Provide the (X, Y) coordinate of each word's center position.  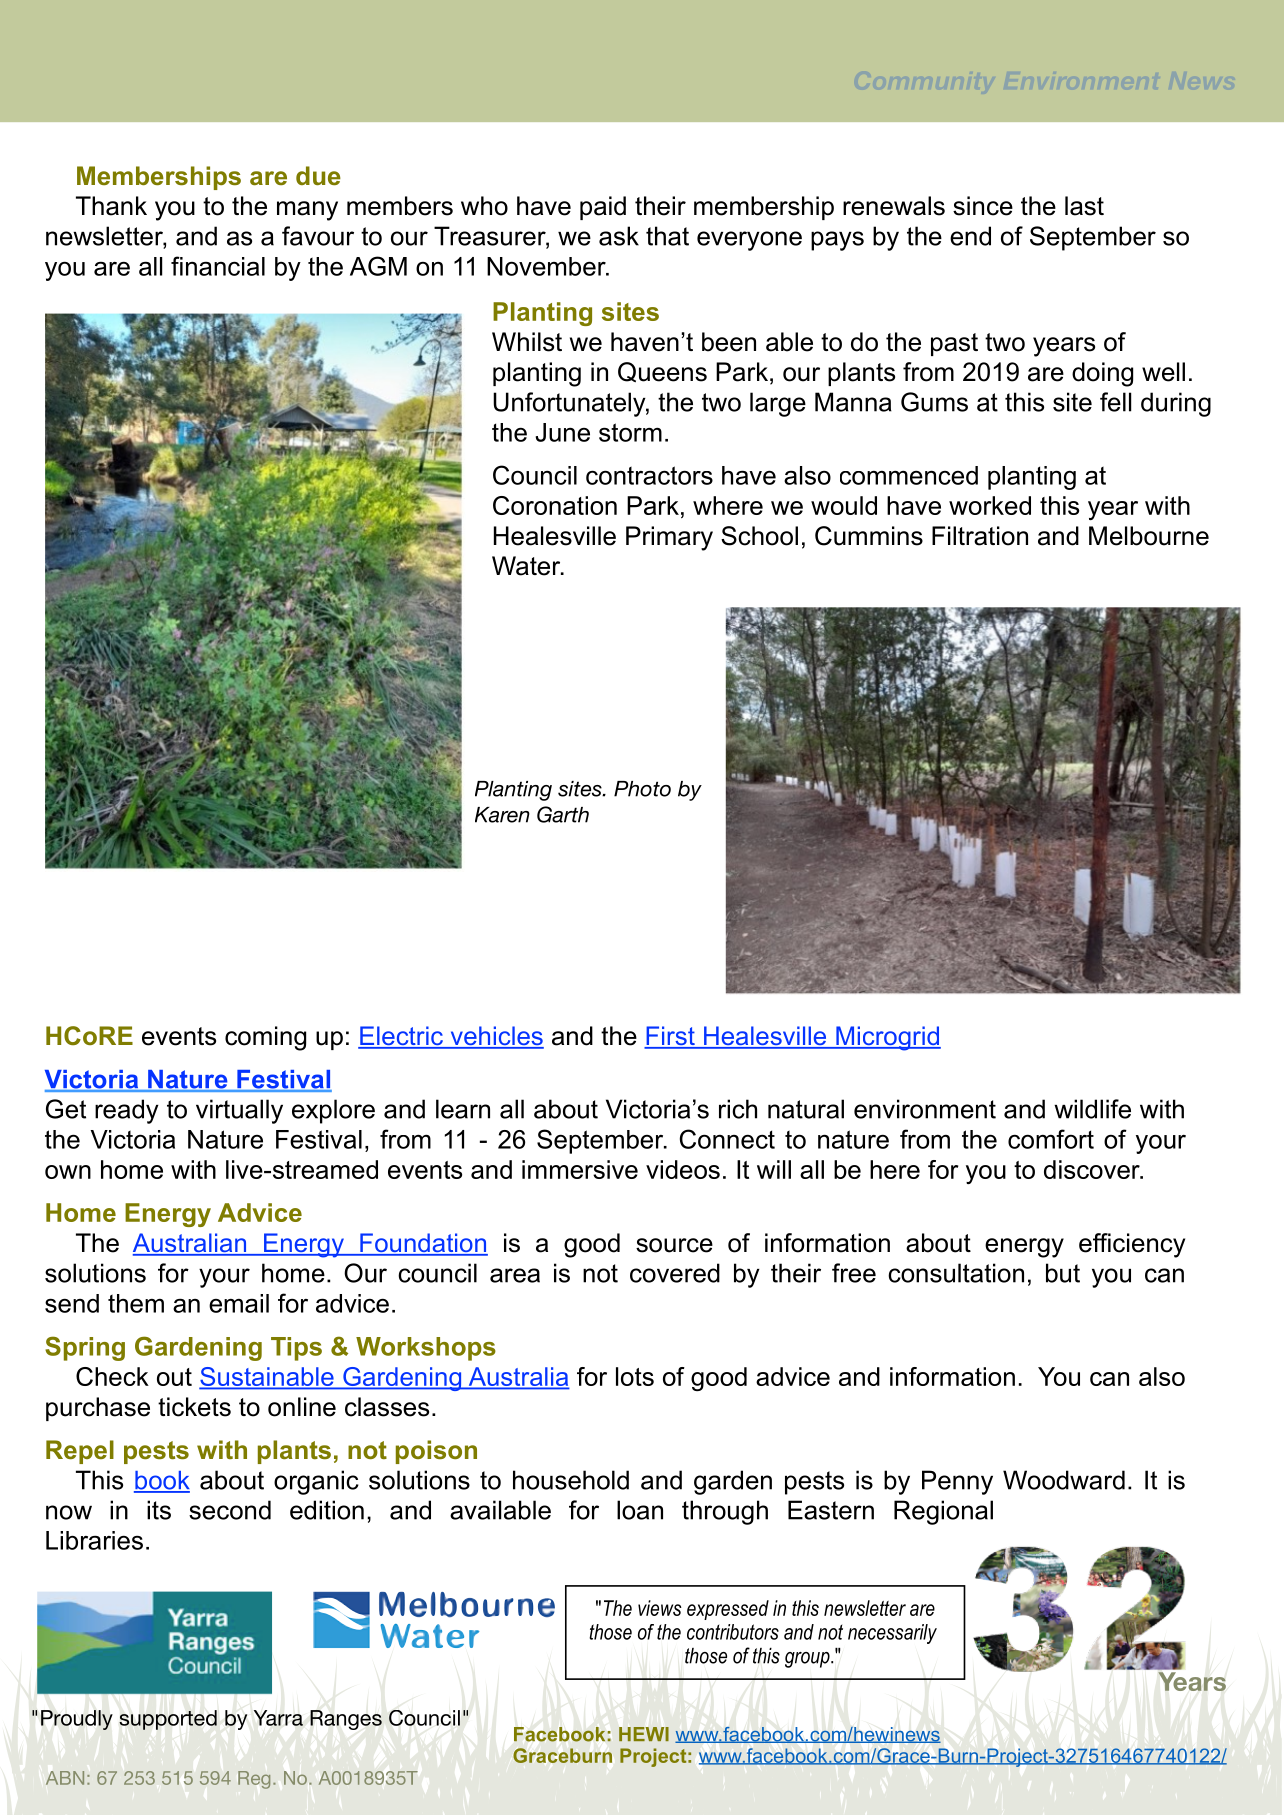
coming (265, 1038)
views (660, 1608)
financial (218, 266)
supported (168, 1720)
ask (619, 236)
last (1084, 206)
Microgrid (887, 1038)
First (670, 1037)
